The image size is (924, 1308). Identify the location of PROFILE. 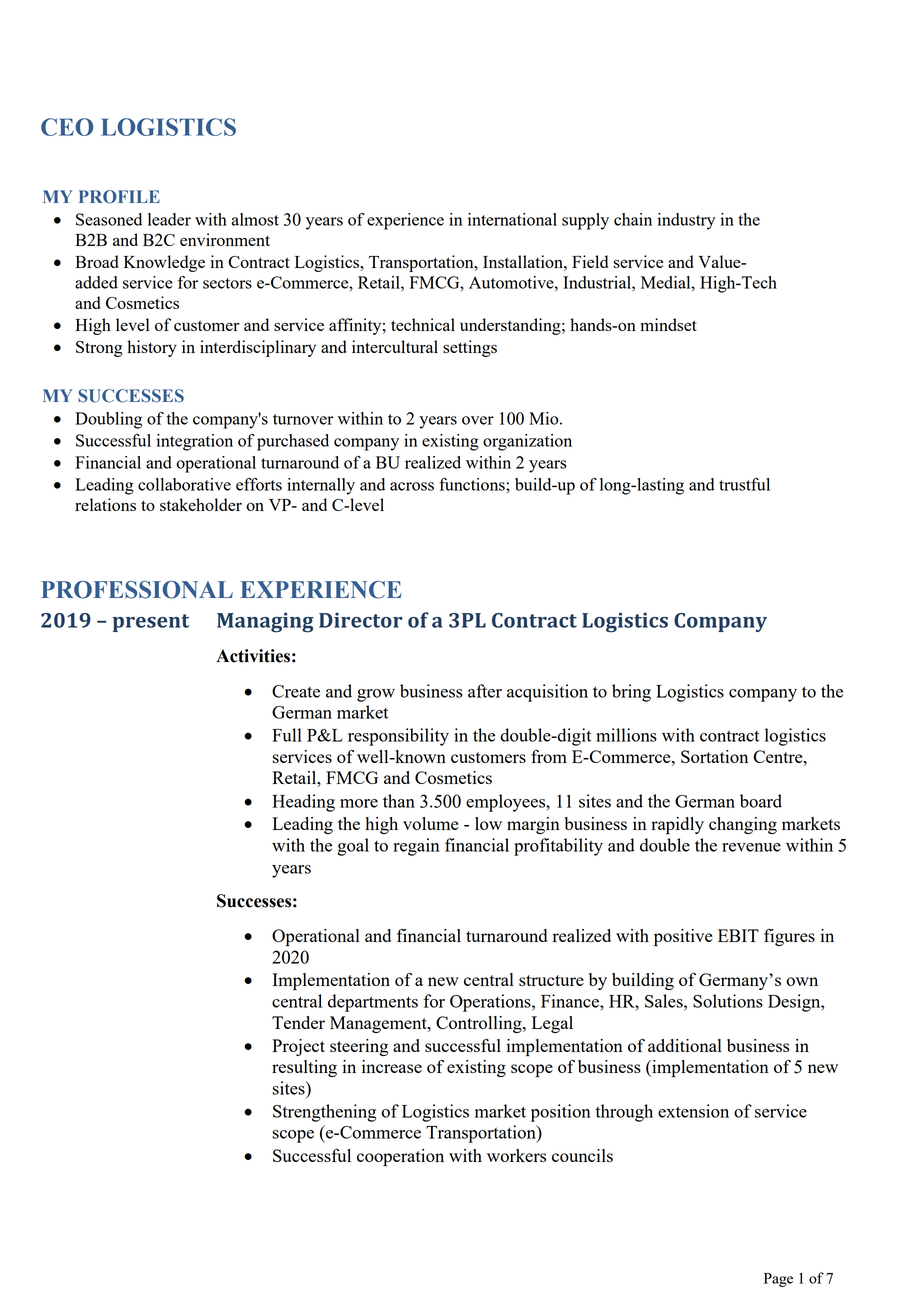
(119, 197).
